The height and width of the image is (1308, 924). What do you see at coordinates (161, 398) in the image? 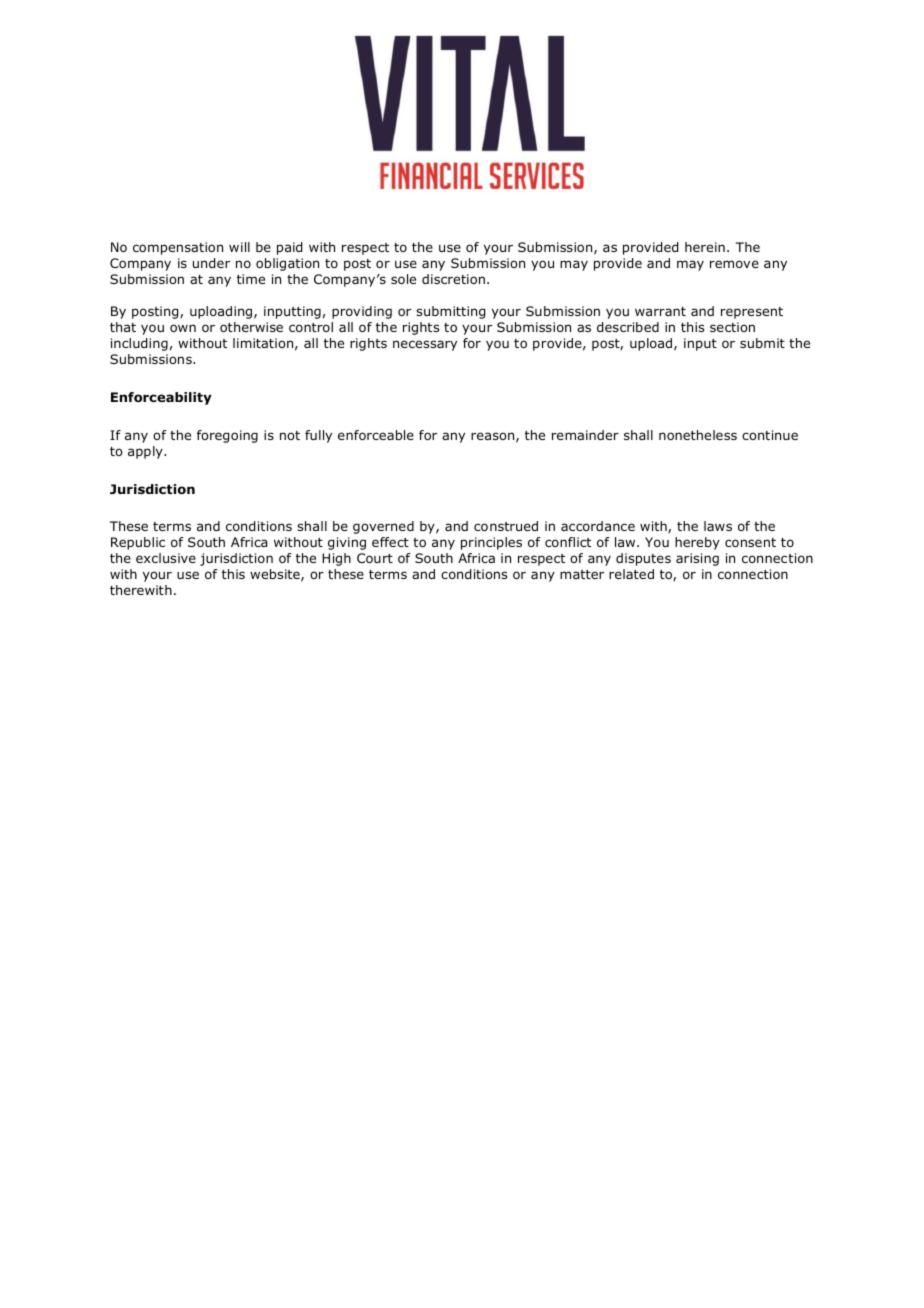
I see `Enforceability` at bounding box center [161, 398].
